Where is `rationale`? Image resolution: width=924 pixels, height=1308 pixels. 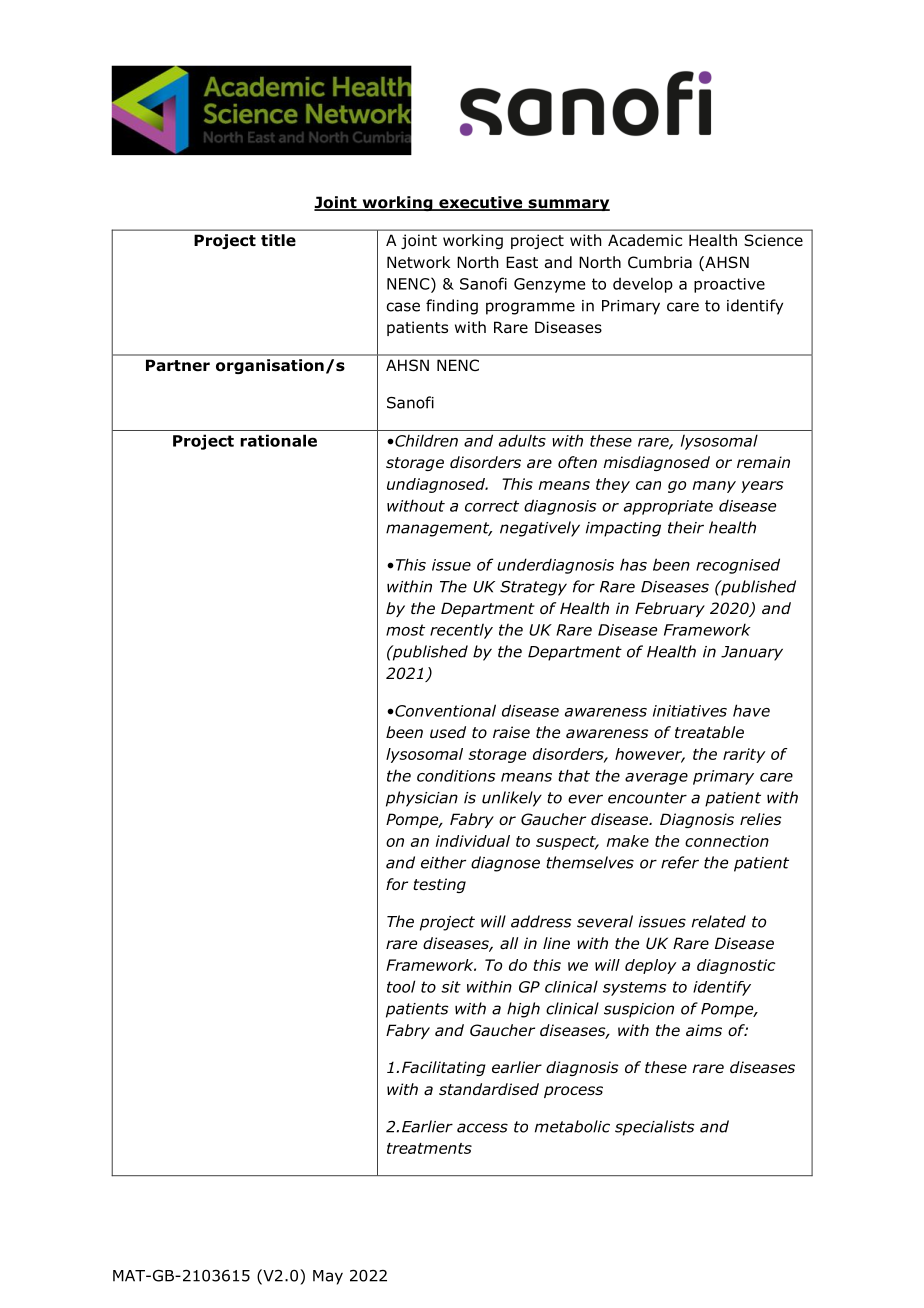
rationale is located at coordinates (278, 440).
